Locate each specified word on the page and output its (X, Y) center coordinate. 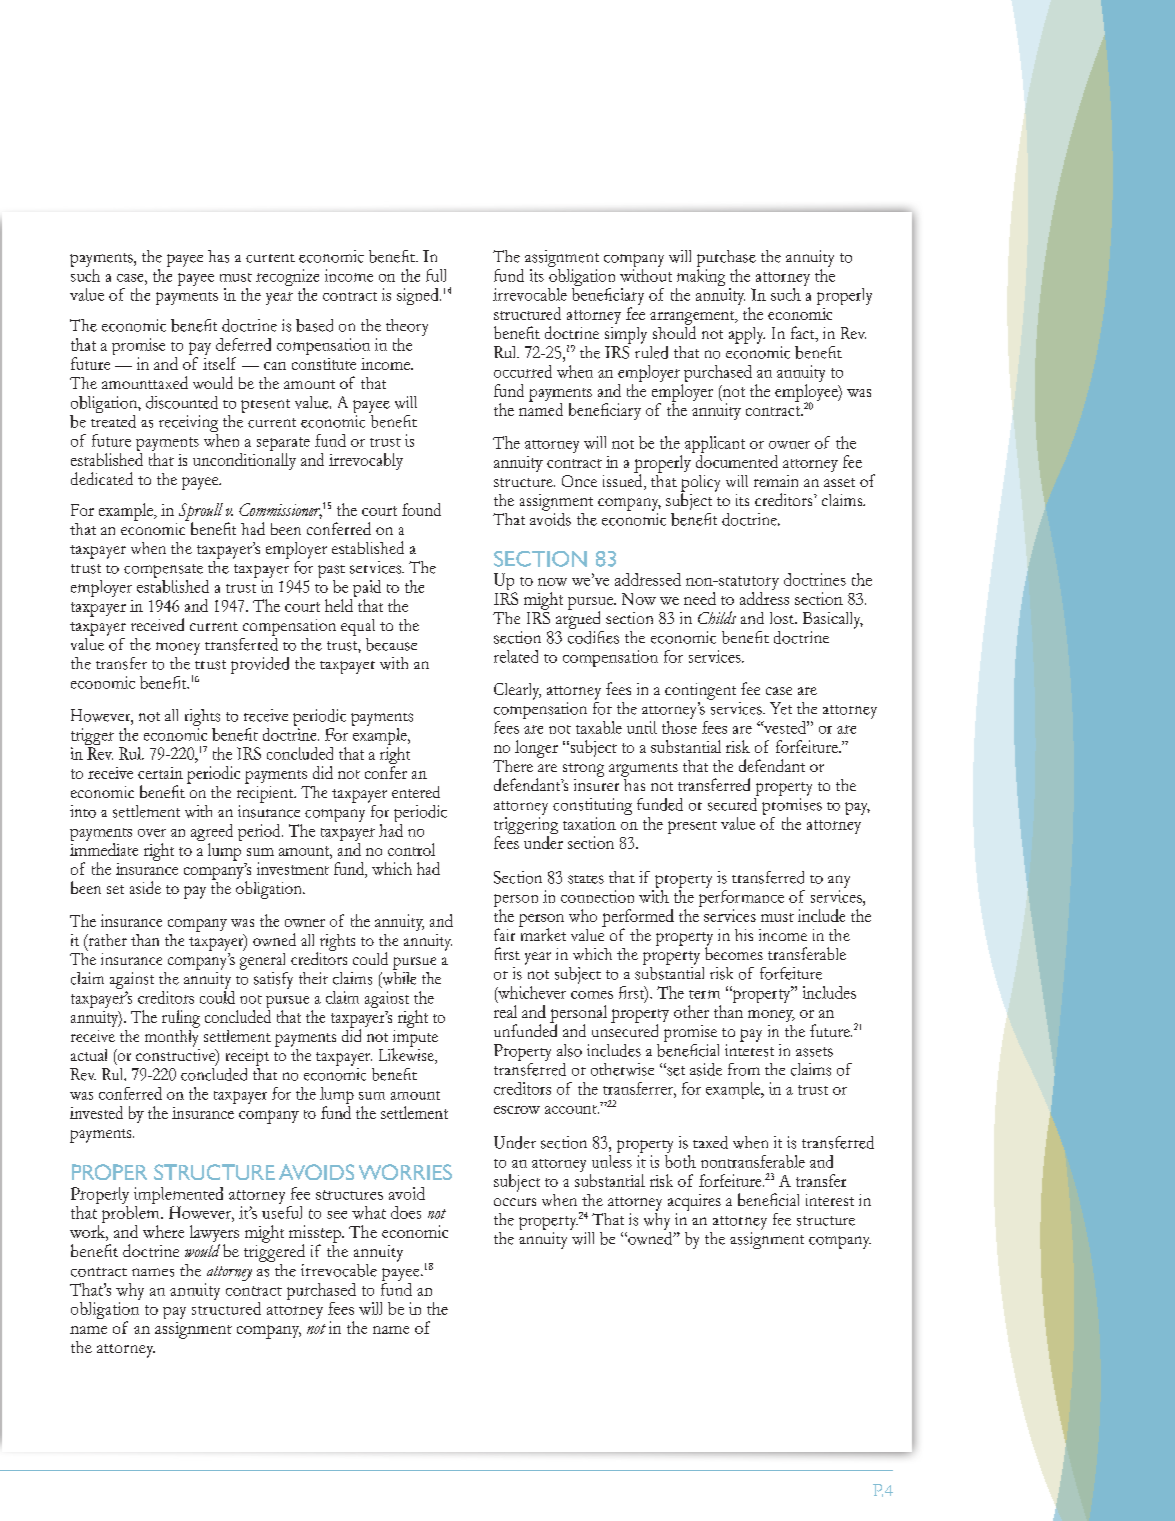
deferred (243, 344)
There (513, 766)
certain (160, 773)
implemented (178, 1197)
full (436, 275)
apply (747, 335)
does (406, 1212)
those (679, 727)
